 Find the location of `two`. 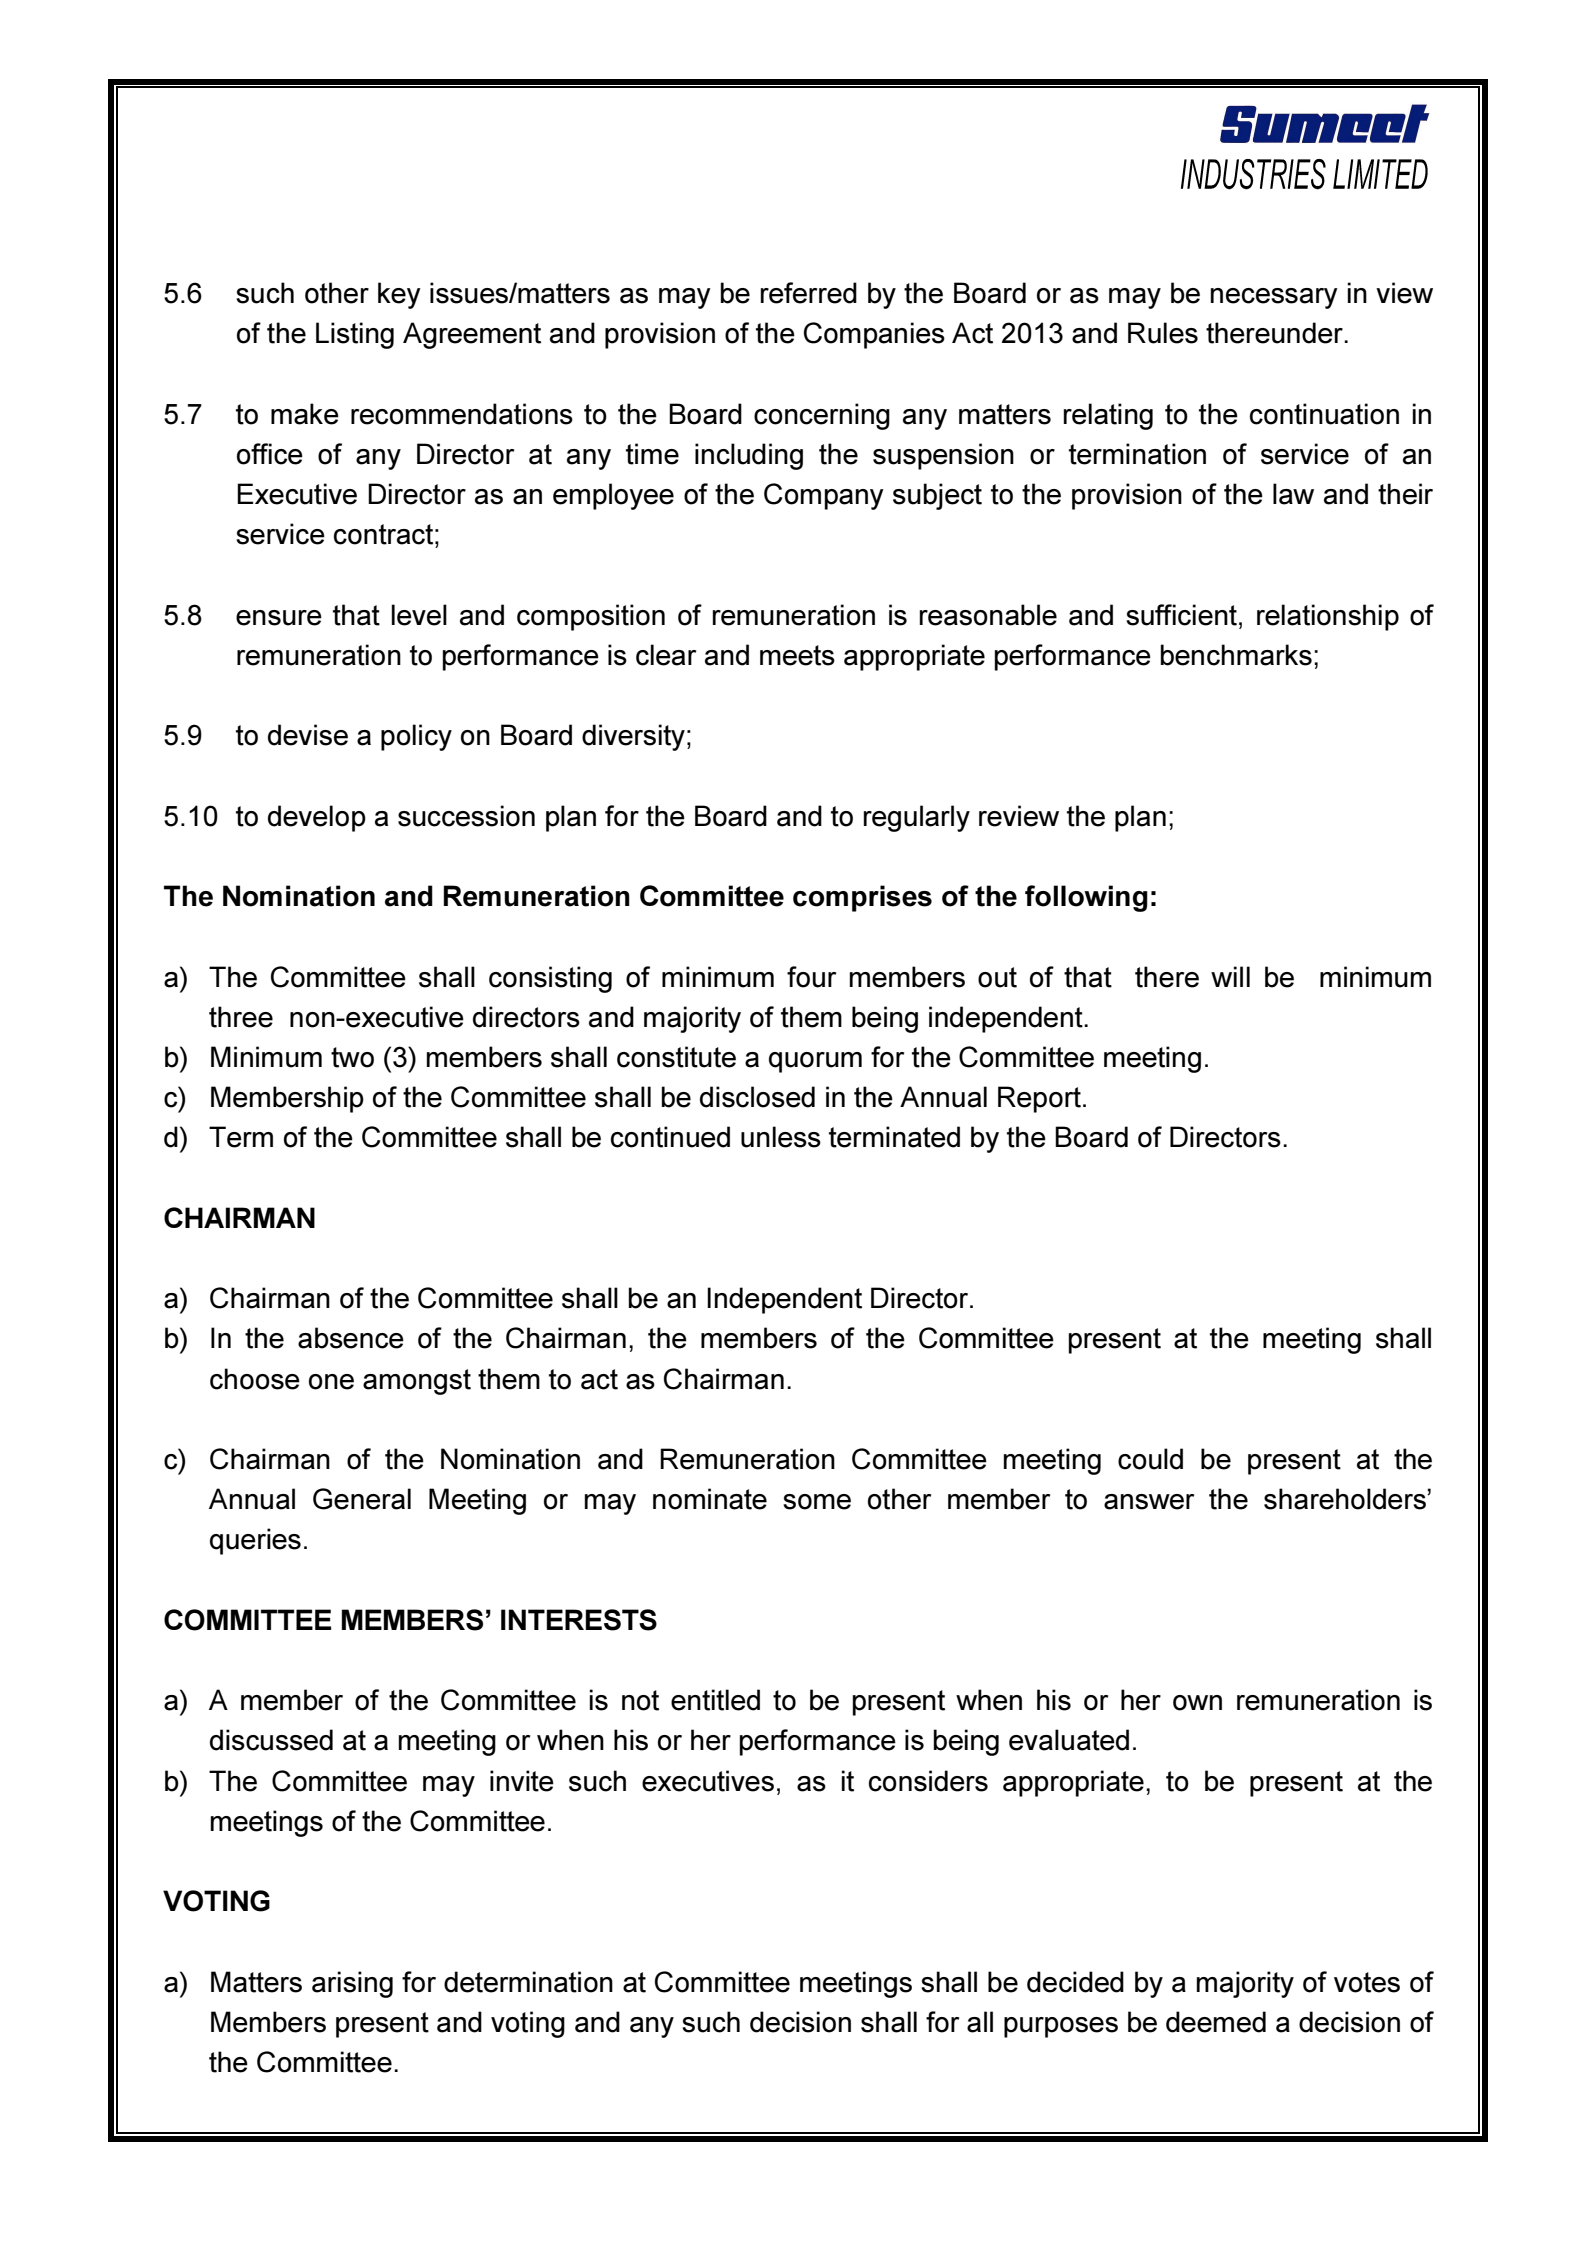

two is located at coordinates (352, 1057).
